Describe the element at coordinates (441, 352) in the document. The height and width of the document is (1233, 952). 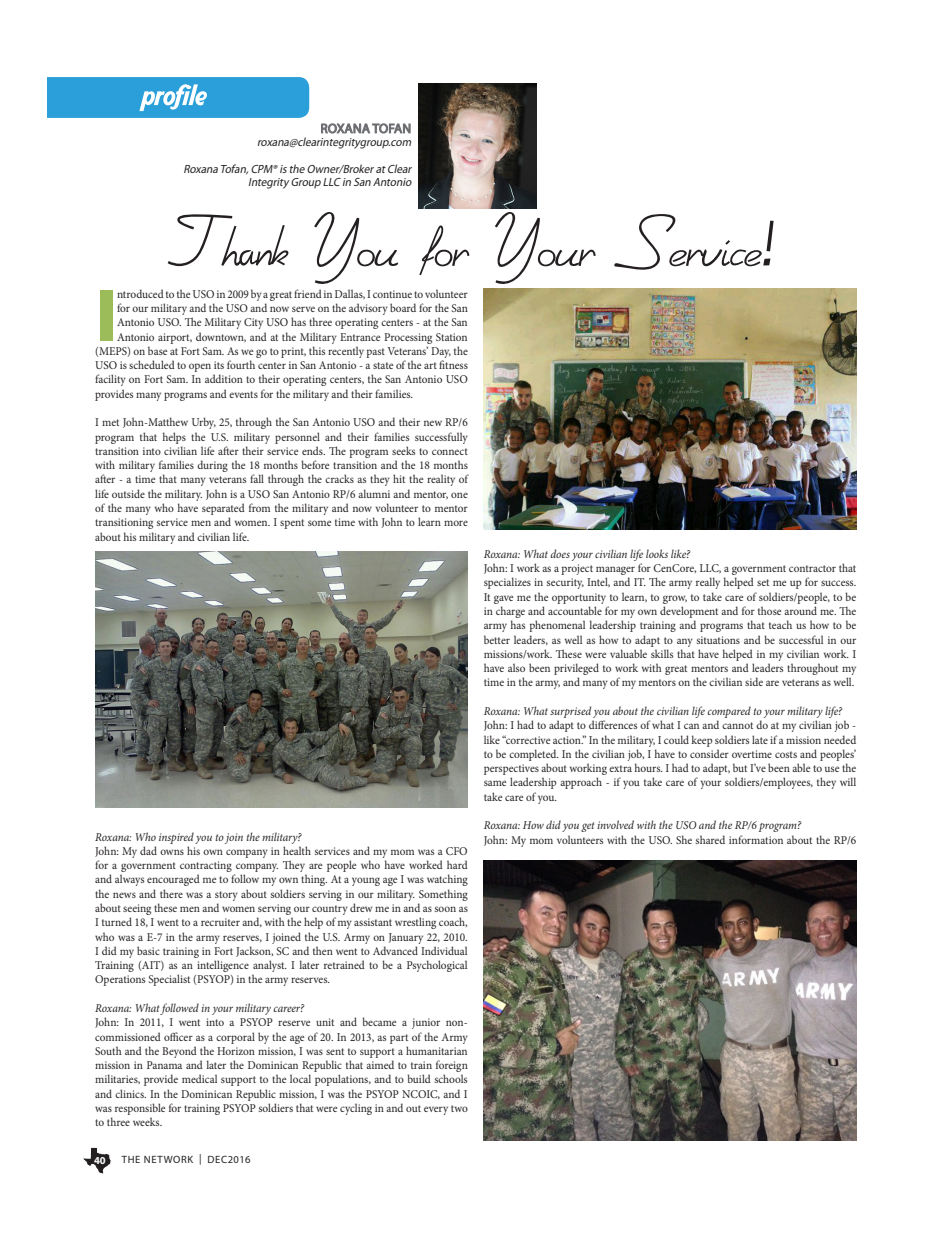
I see `Day` at that location.
